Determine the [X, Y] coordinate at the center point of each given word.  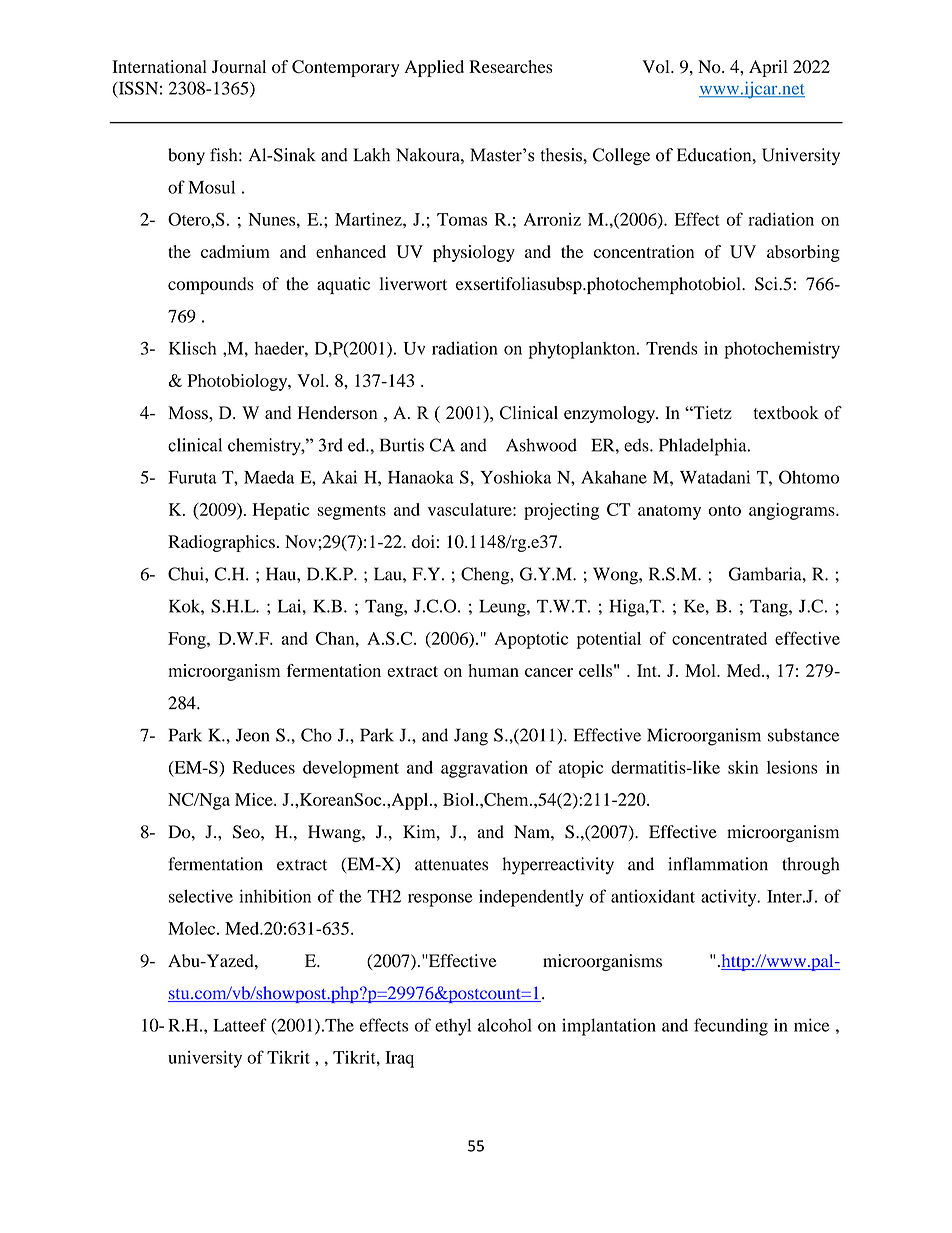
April [768, 68]
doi [423, 541]
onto [724, 510]
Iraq [399, 1059]
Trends [672, 348]
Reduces [264, 767]
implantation [609, 1027]
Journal [239, 66]
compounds [211, 285]
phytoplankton [583, 350]
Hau [282, 574]
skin [743, 767]
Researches [511, 66]
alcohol [505, 1025]
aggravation [484, 769]
